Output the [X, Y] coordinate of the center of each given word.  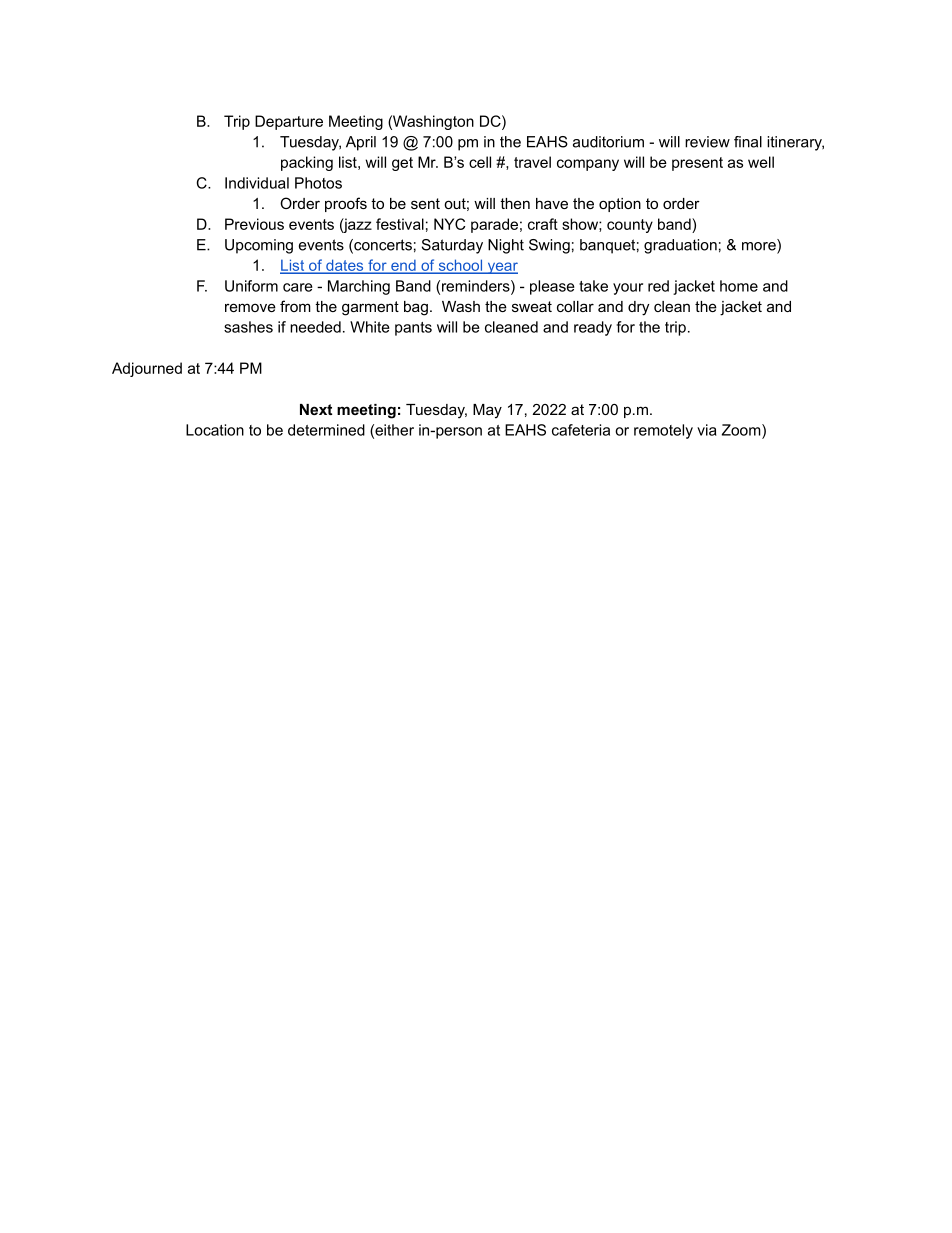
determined [326, 430]
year [501, 268]
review [707, 142]
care [298, 287]
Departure [289, 122]
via [707, 430]
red [658, 286]
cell [480, 162]
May [487, 411]
